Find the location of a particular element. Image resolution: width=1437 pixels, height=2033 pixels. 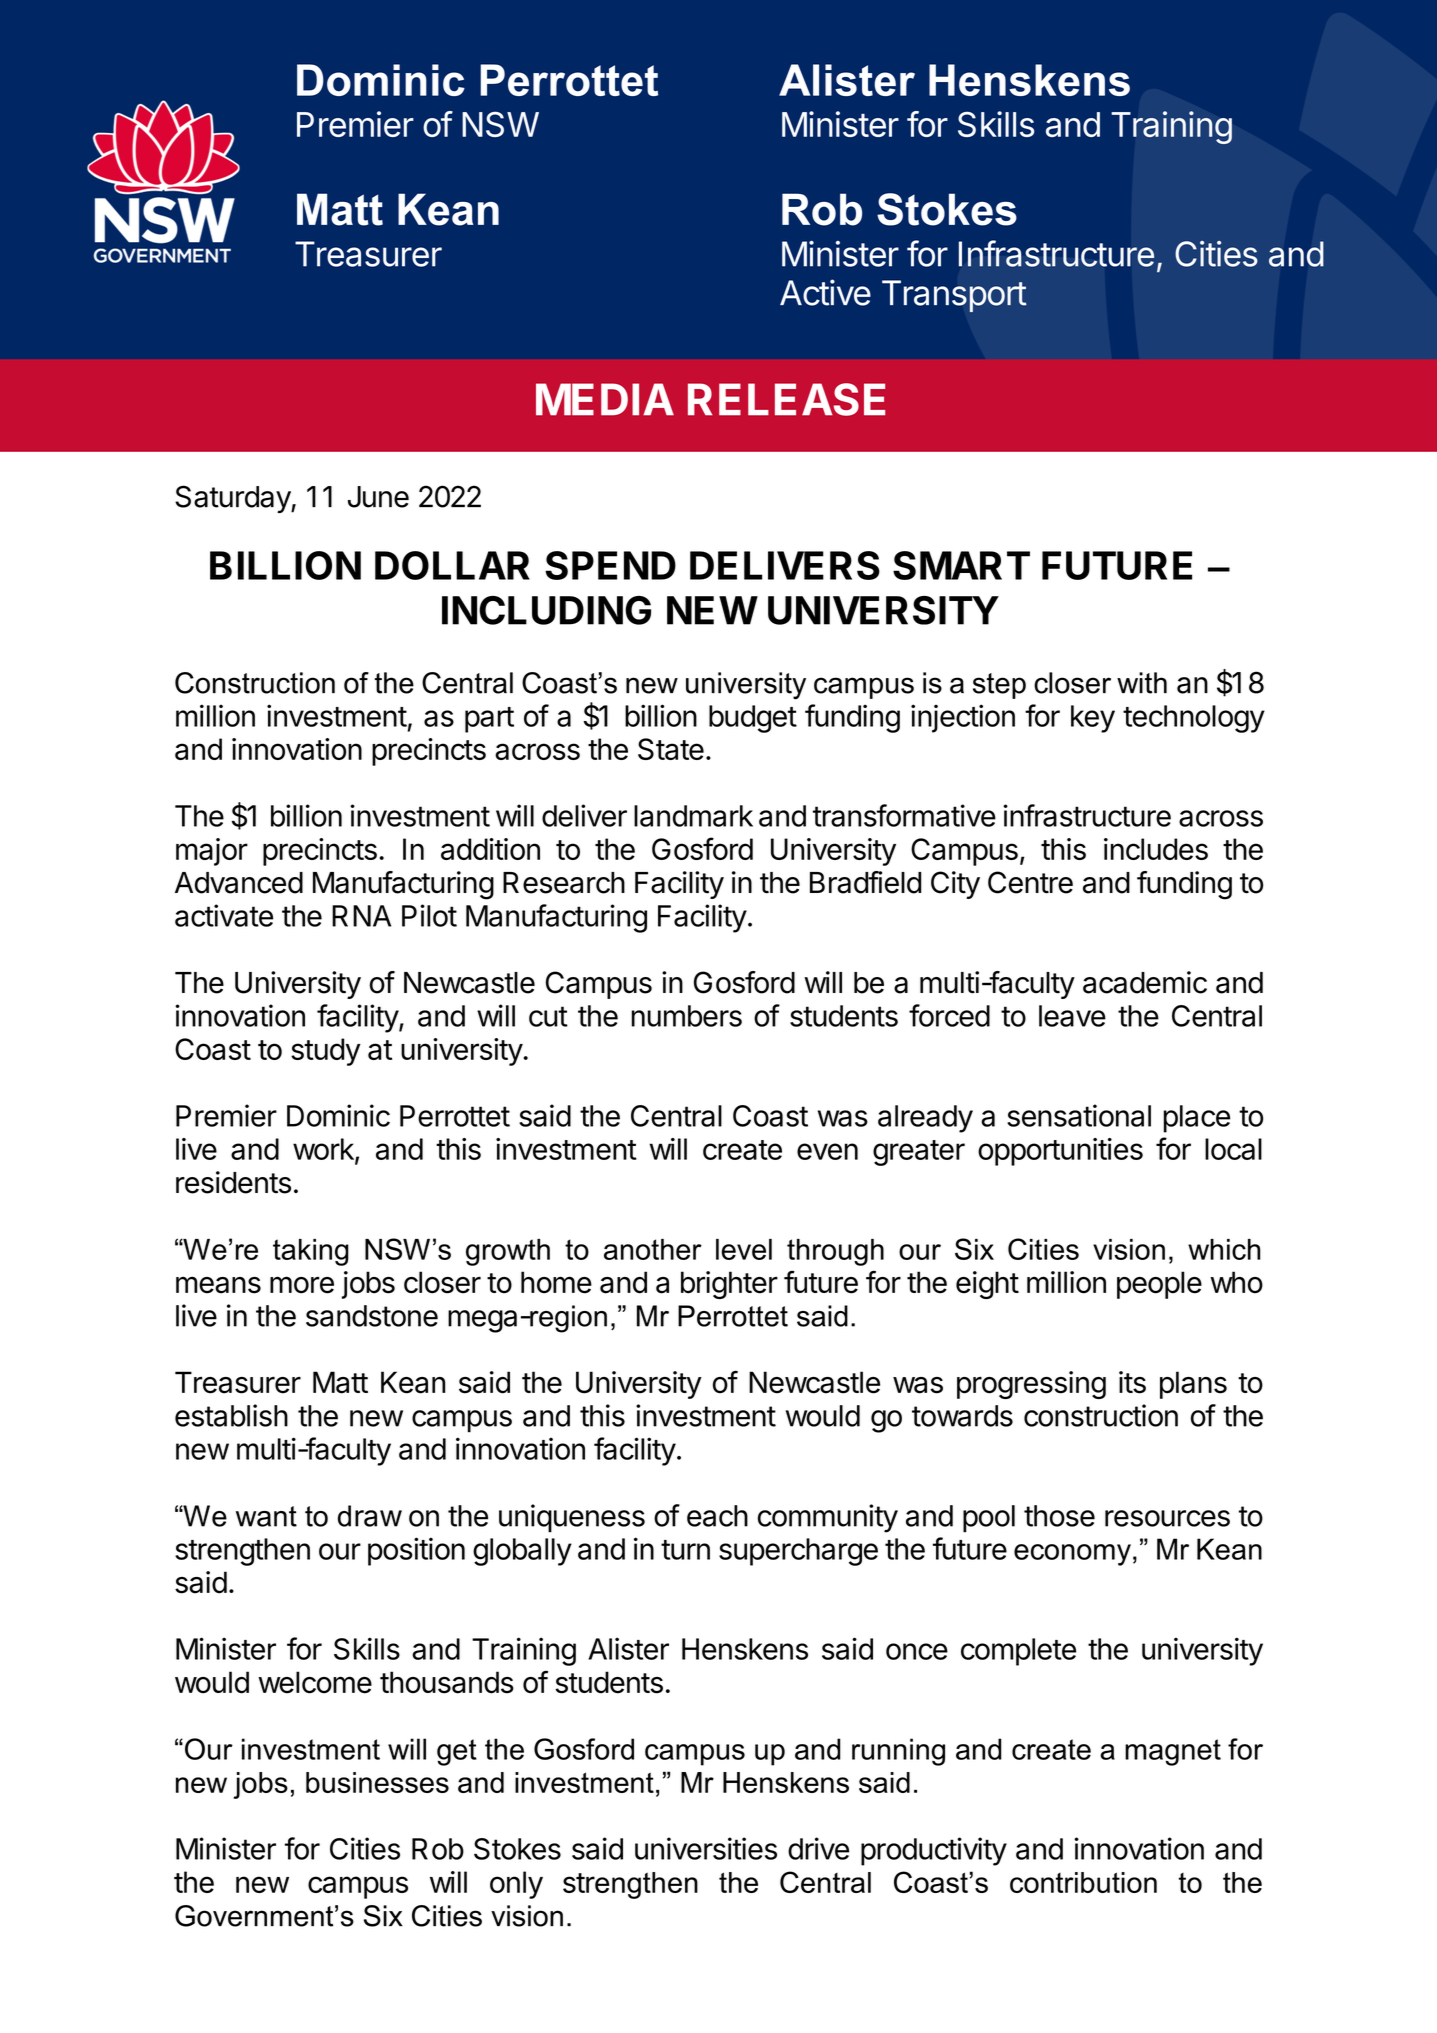

includes is located at coordinates (1156, 849).
